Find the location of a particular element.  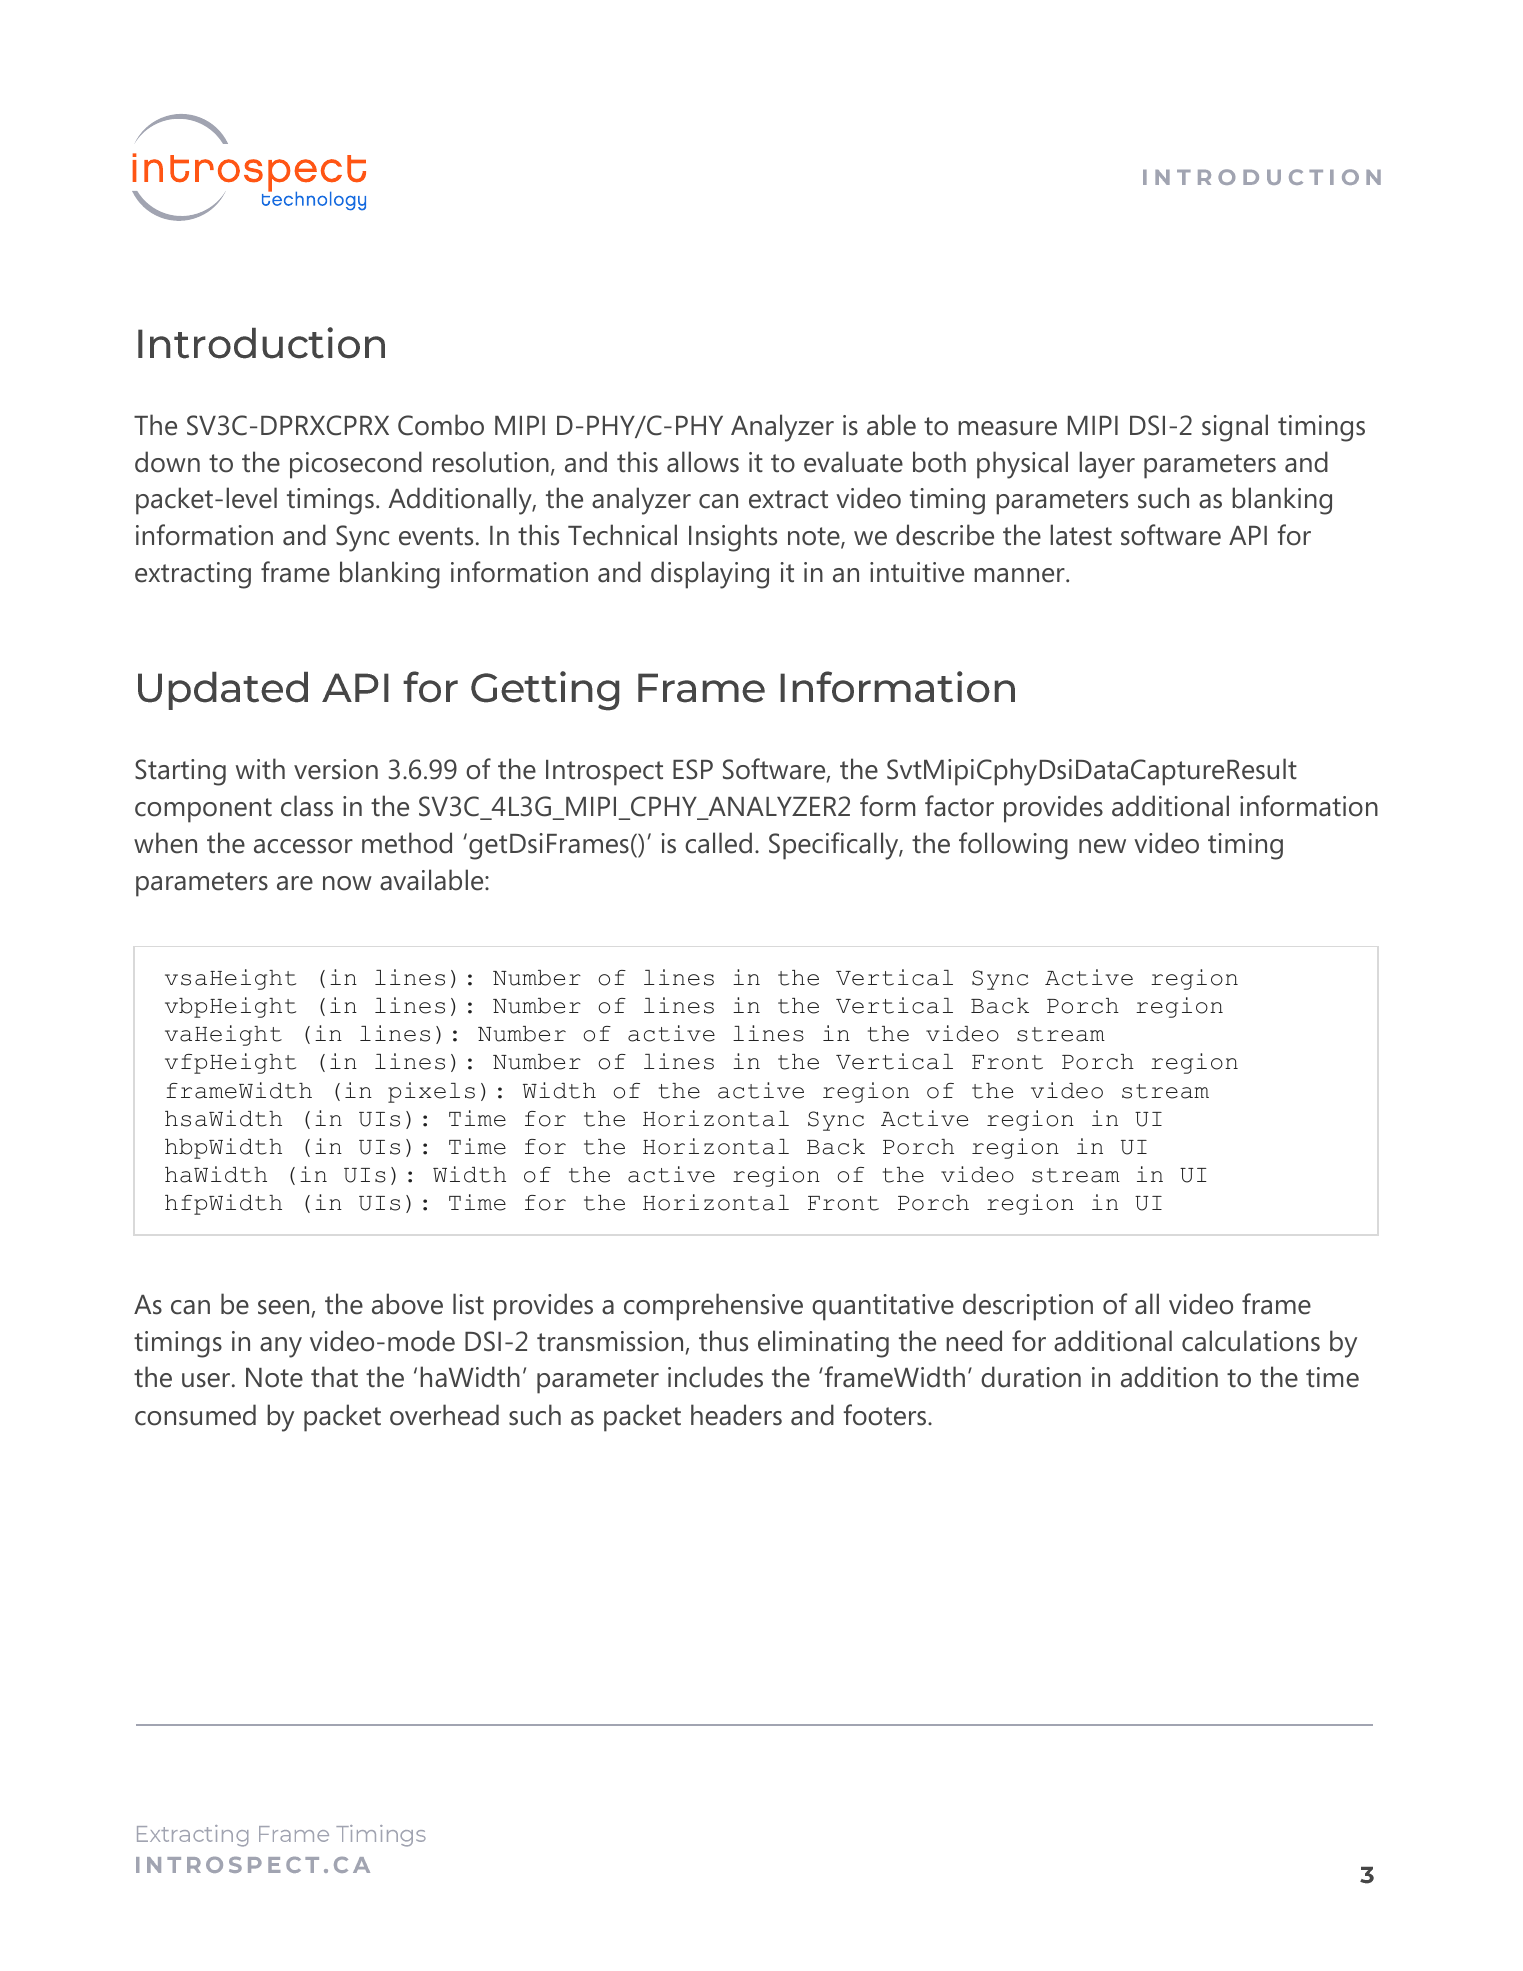

with is located at coordinates (260, 769).
